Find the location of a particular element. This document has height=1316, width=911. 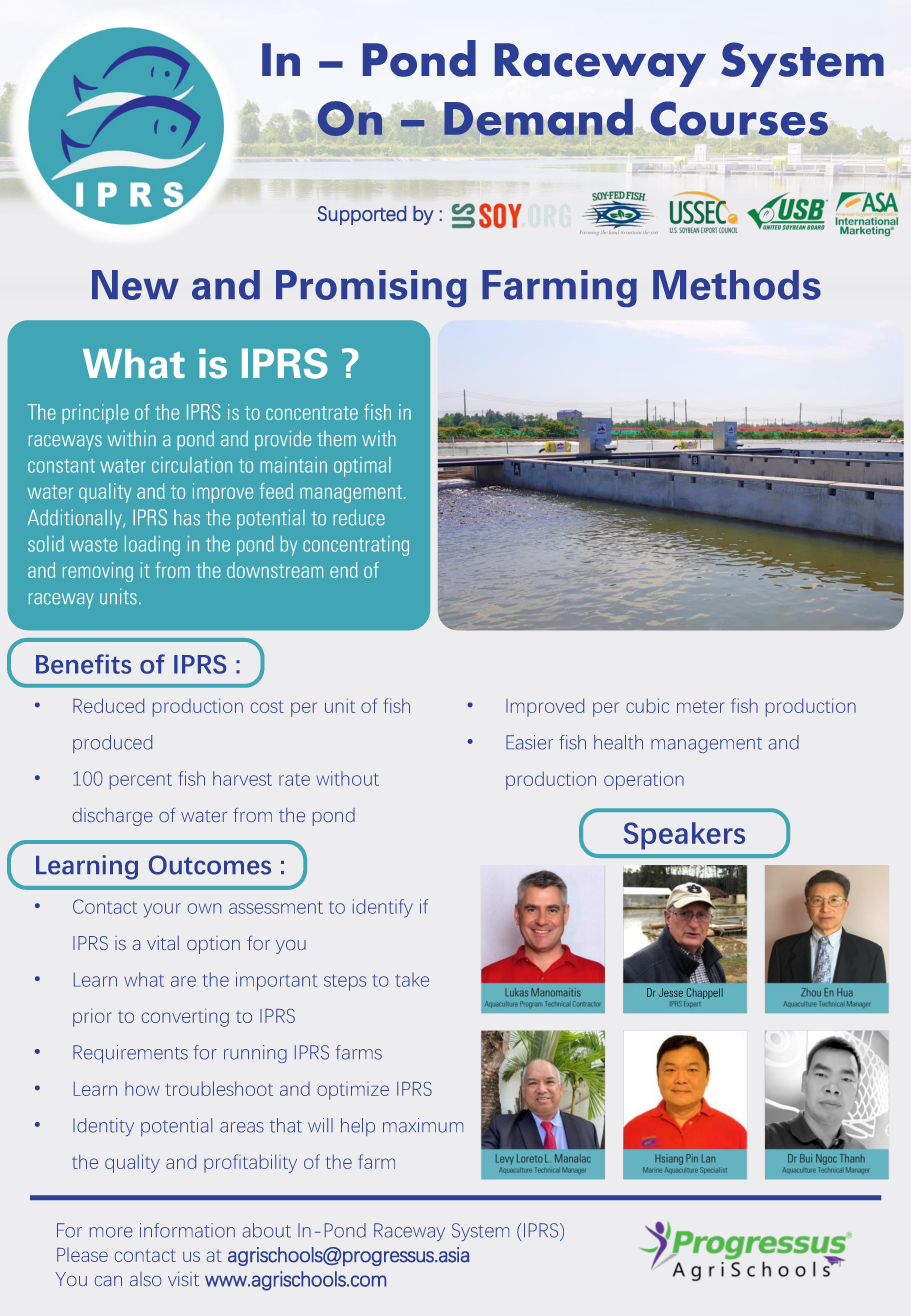

Supported is located at coordinates (362, 215).
